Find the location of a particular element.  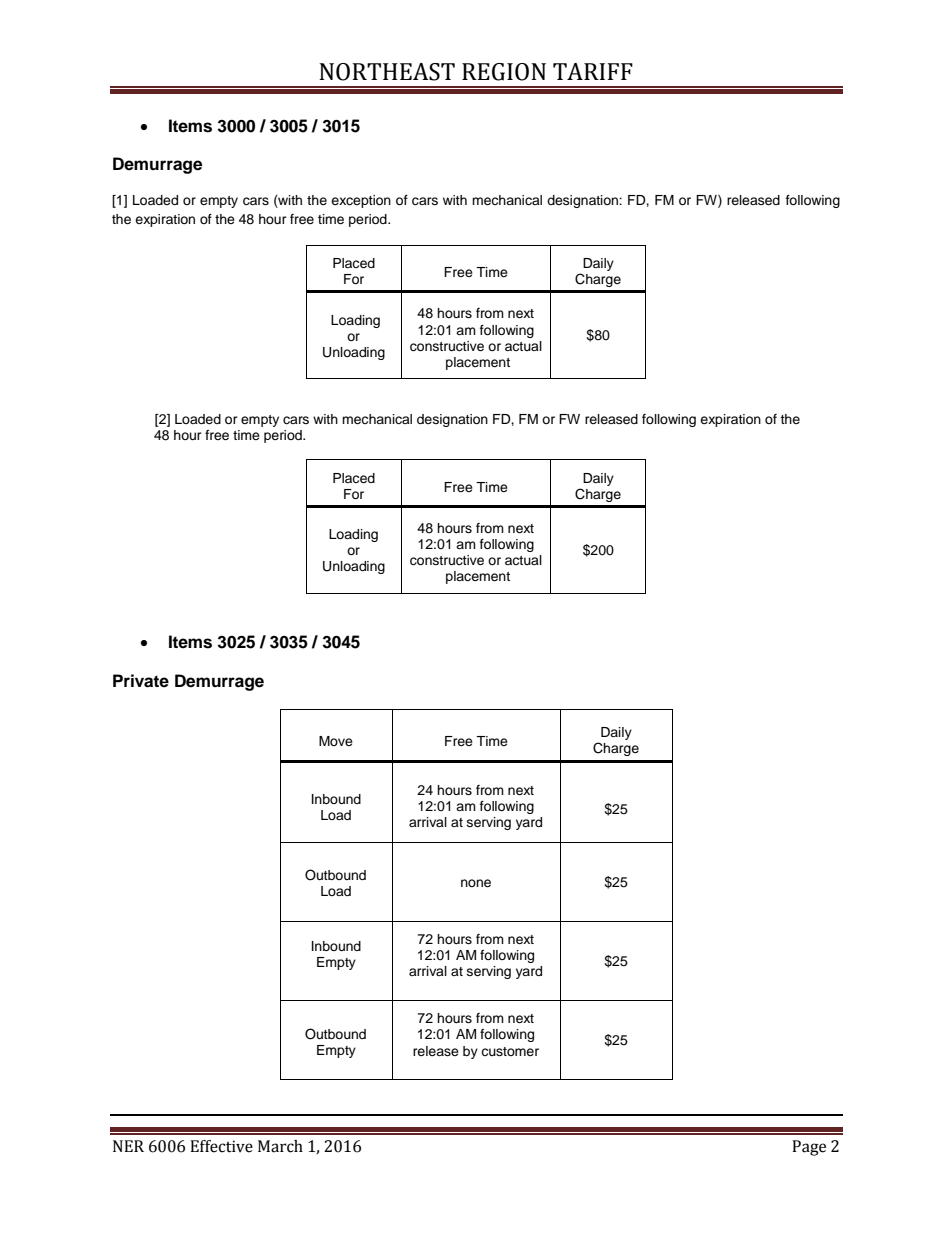

Page is located at coordinates (809, 1148).
